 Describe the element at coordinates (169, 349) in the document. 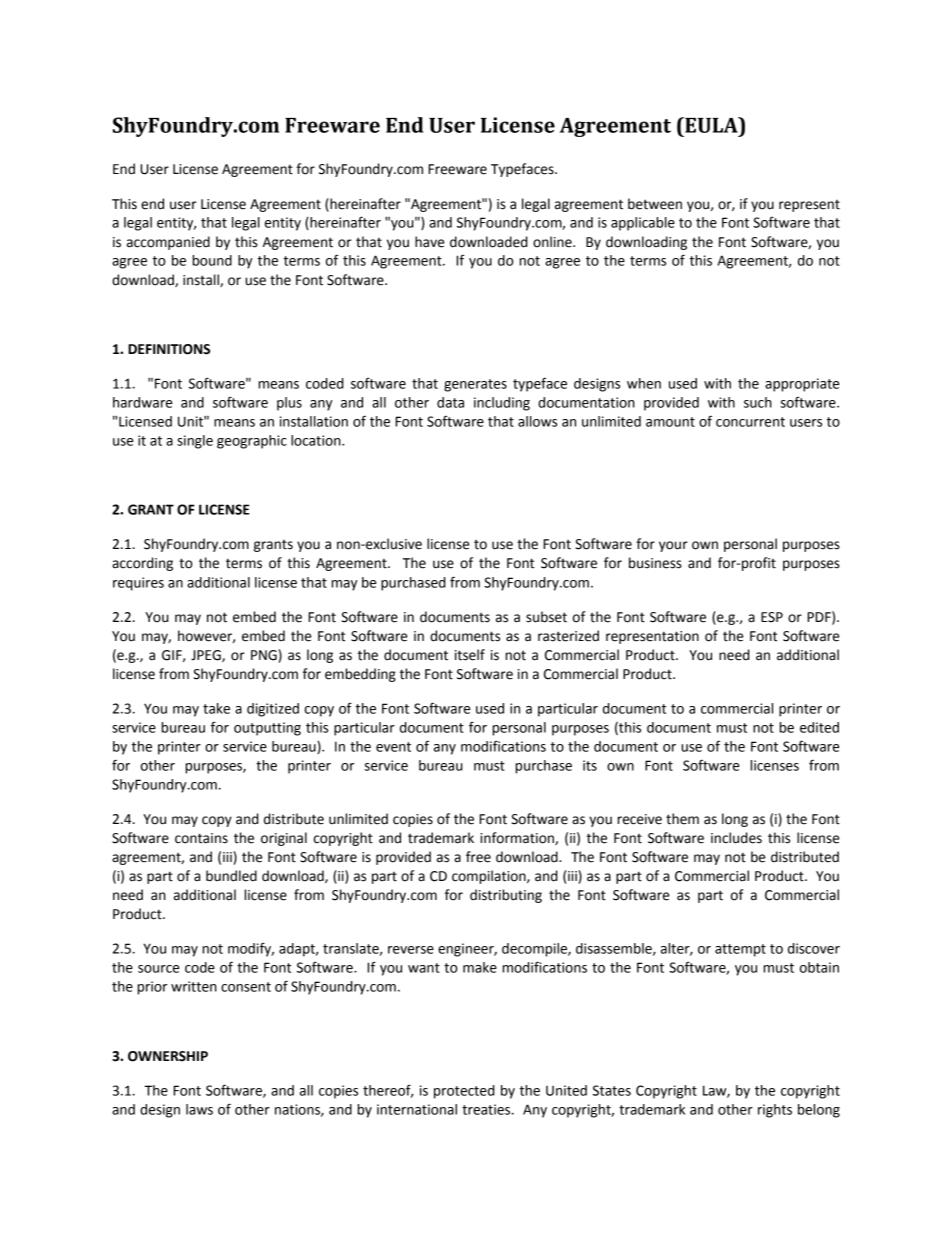

I see `DEFINITIONS` at that location.
